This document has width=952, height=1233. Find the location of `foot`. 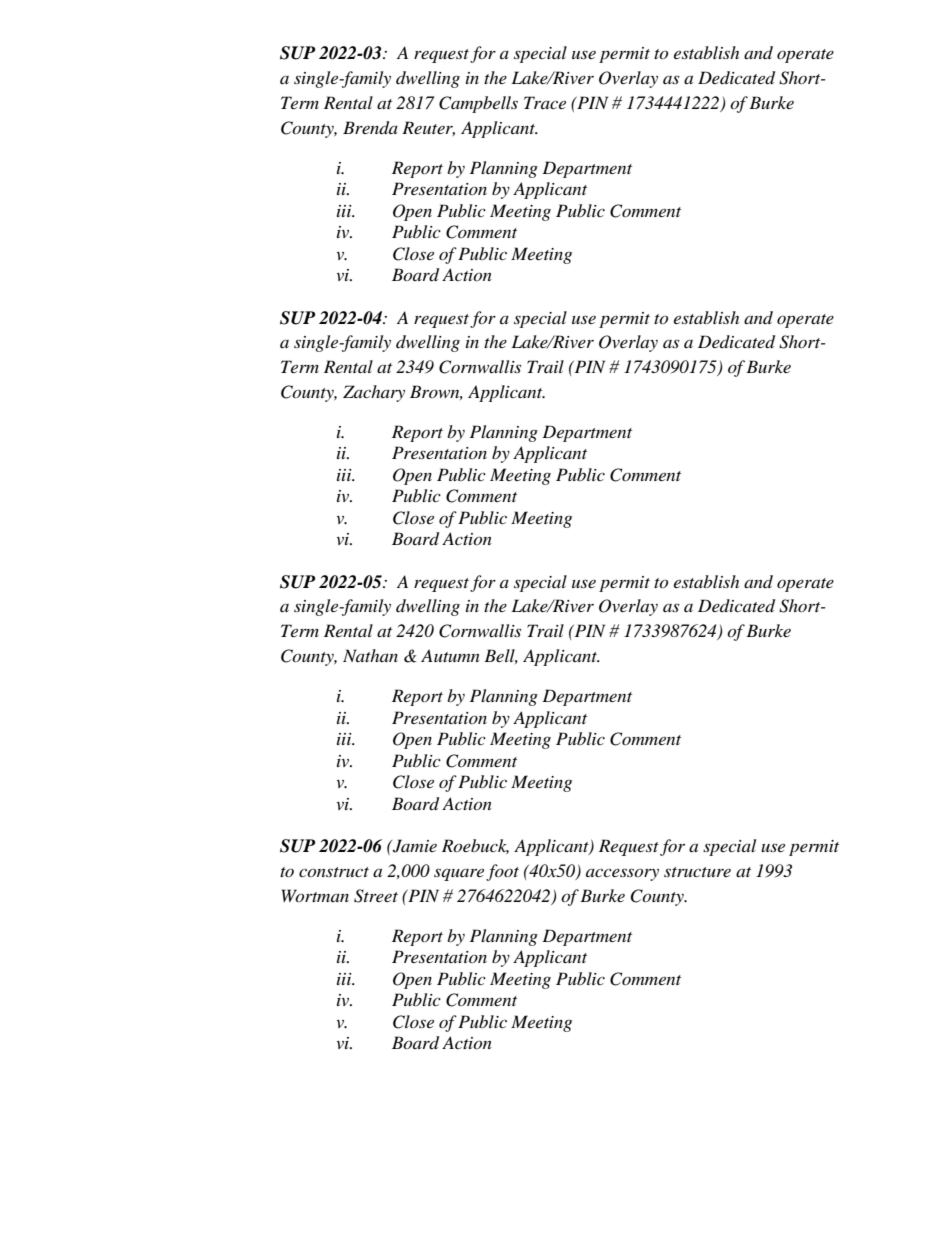

foot is located at coordinates (502, 872).
